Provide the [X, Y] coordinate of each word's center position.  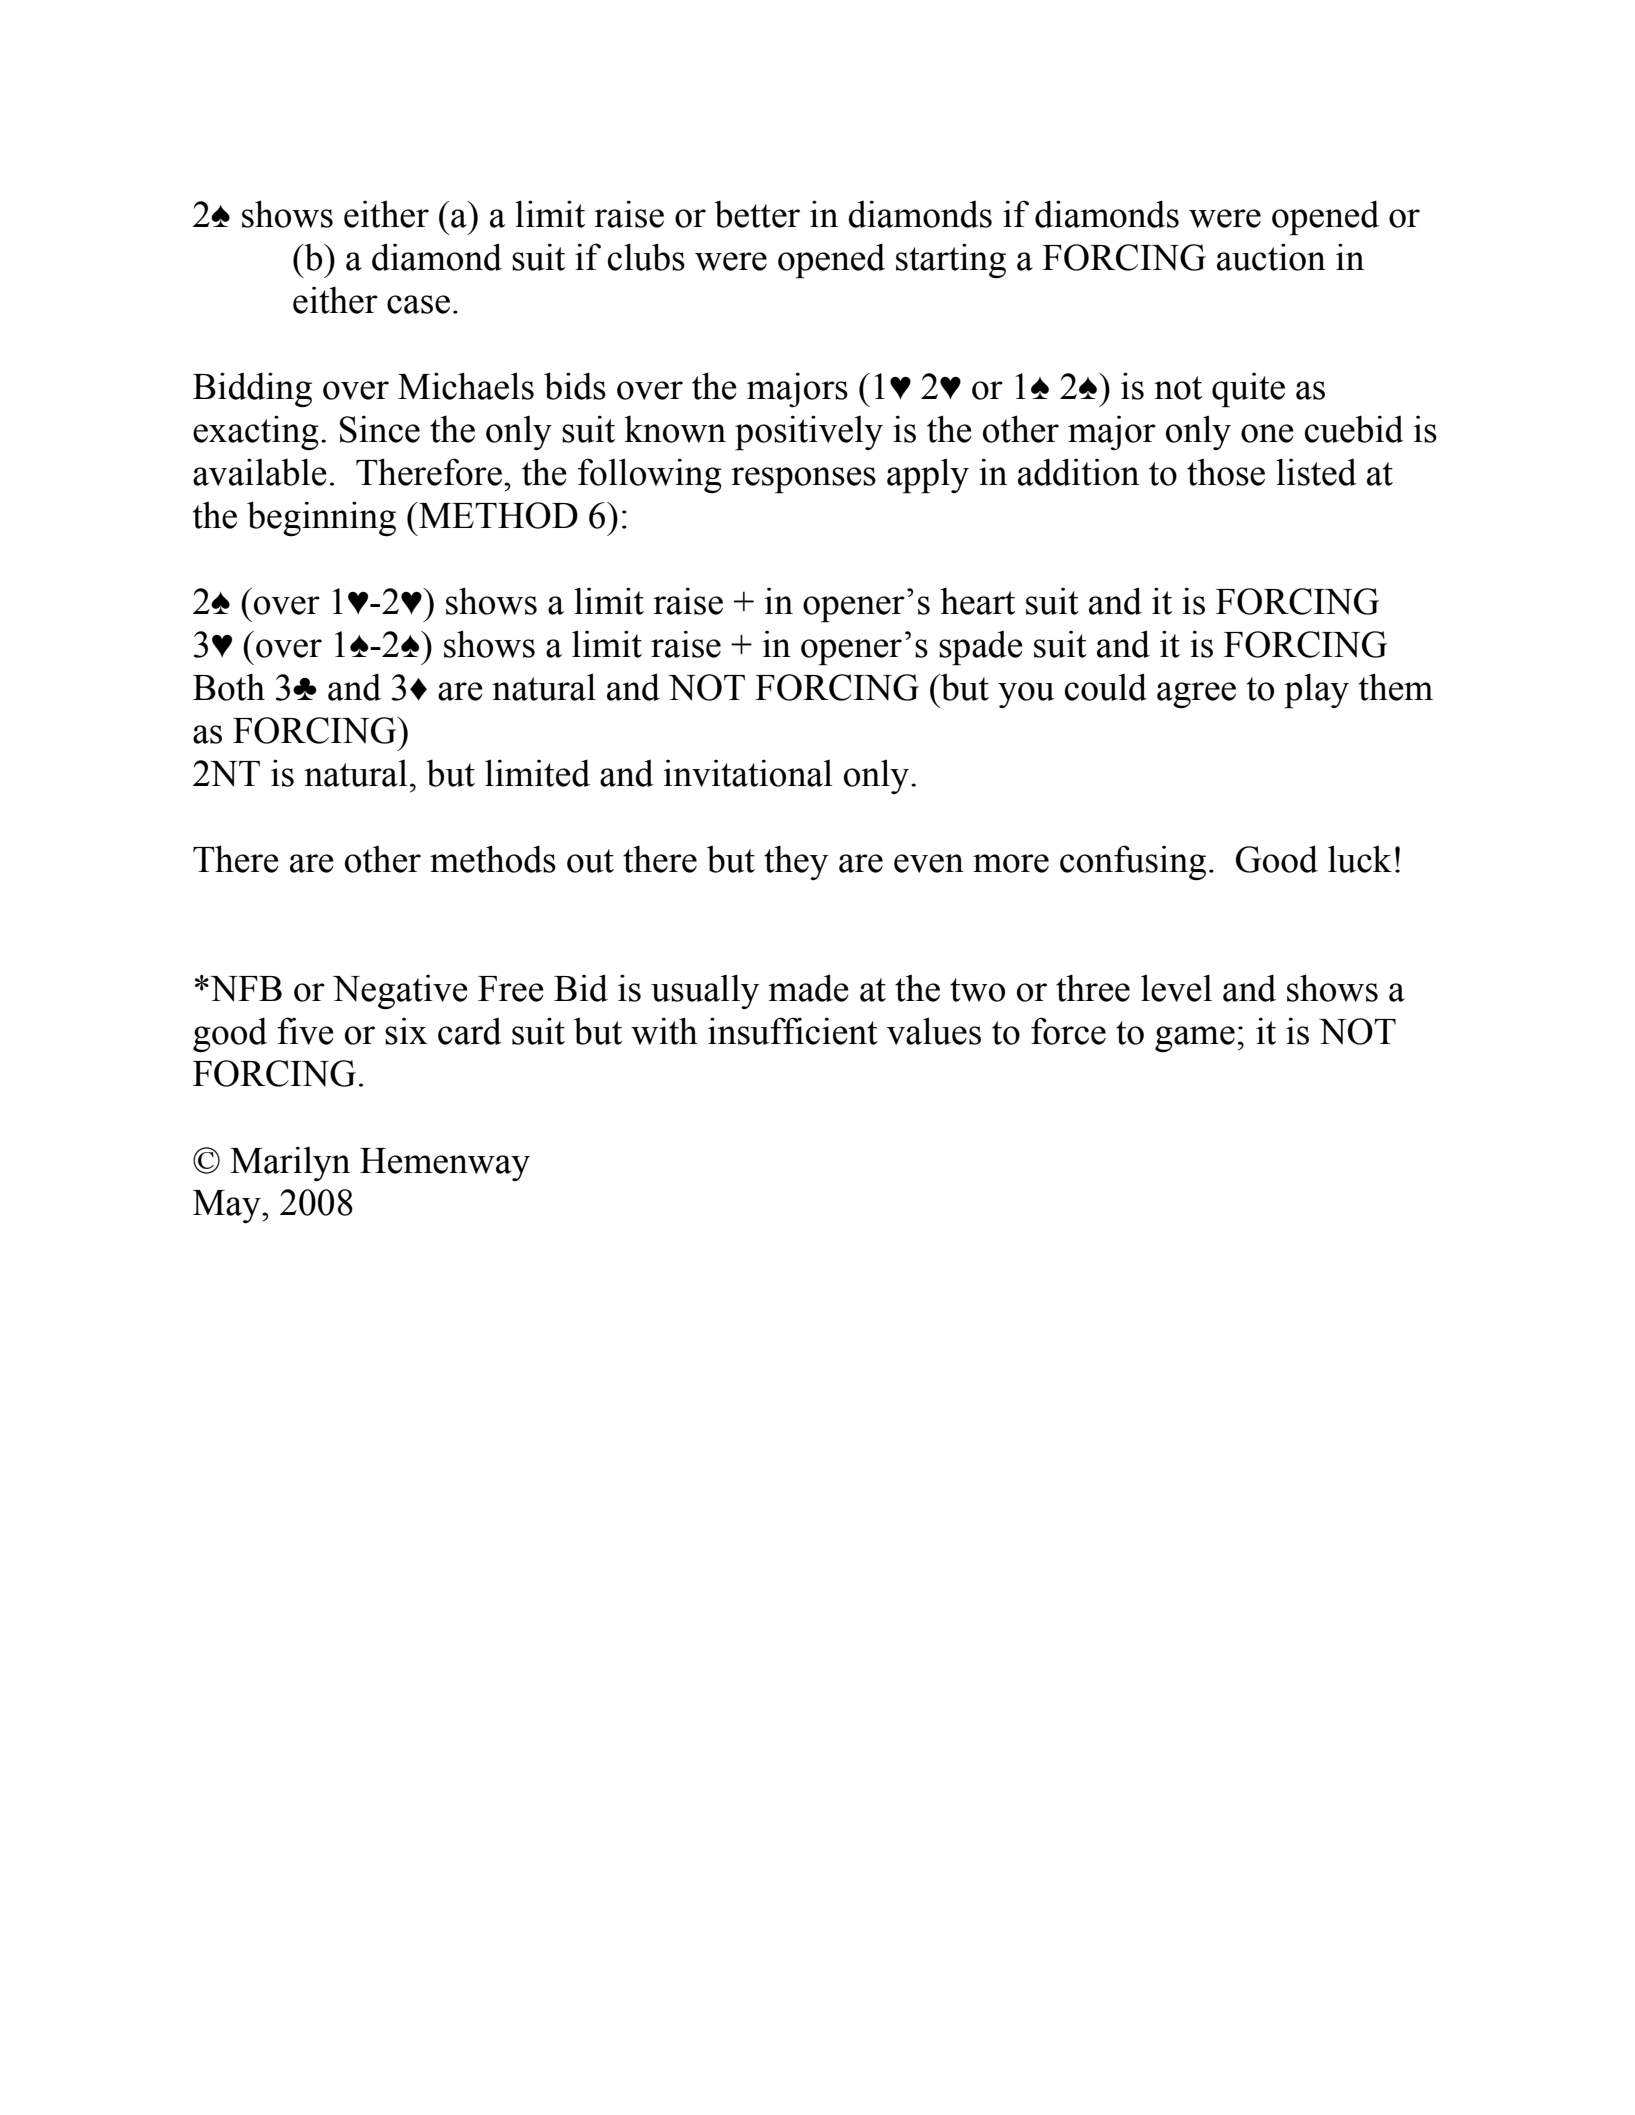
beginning [321, 518]
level [1176, 988]
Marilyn [290, 1163]
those [1226, 472]
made [808, 988]
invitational [748, 773]
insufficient [793, 1031]
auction [1271, 257]
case [418, 304]
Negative [400, 992]
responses [803, 480]
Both [229, 687]
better [757, 214]
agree [1196, 695]
